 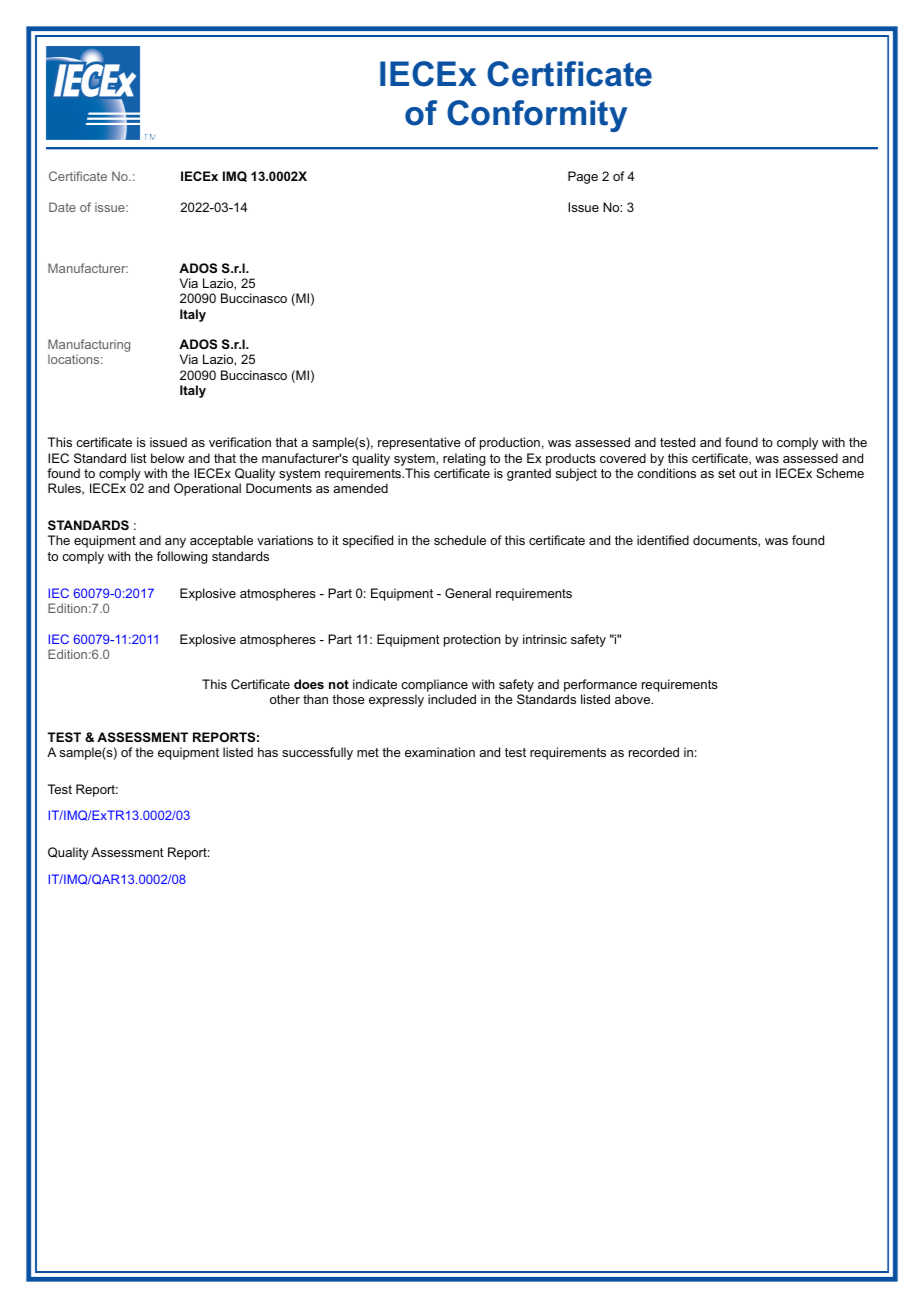 What do you see at coordinates (654, 752) in the screenshot?
I see `recorded` at bounding box center [654, 752].
